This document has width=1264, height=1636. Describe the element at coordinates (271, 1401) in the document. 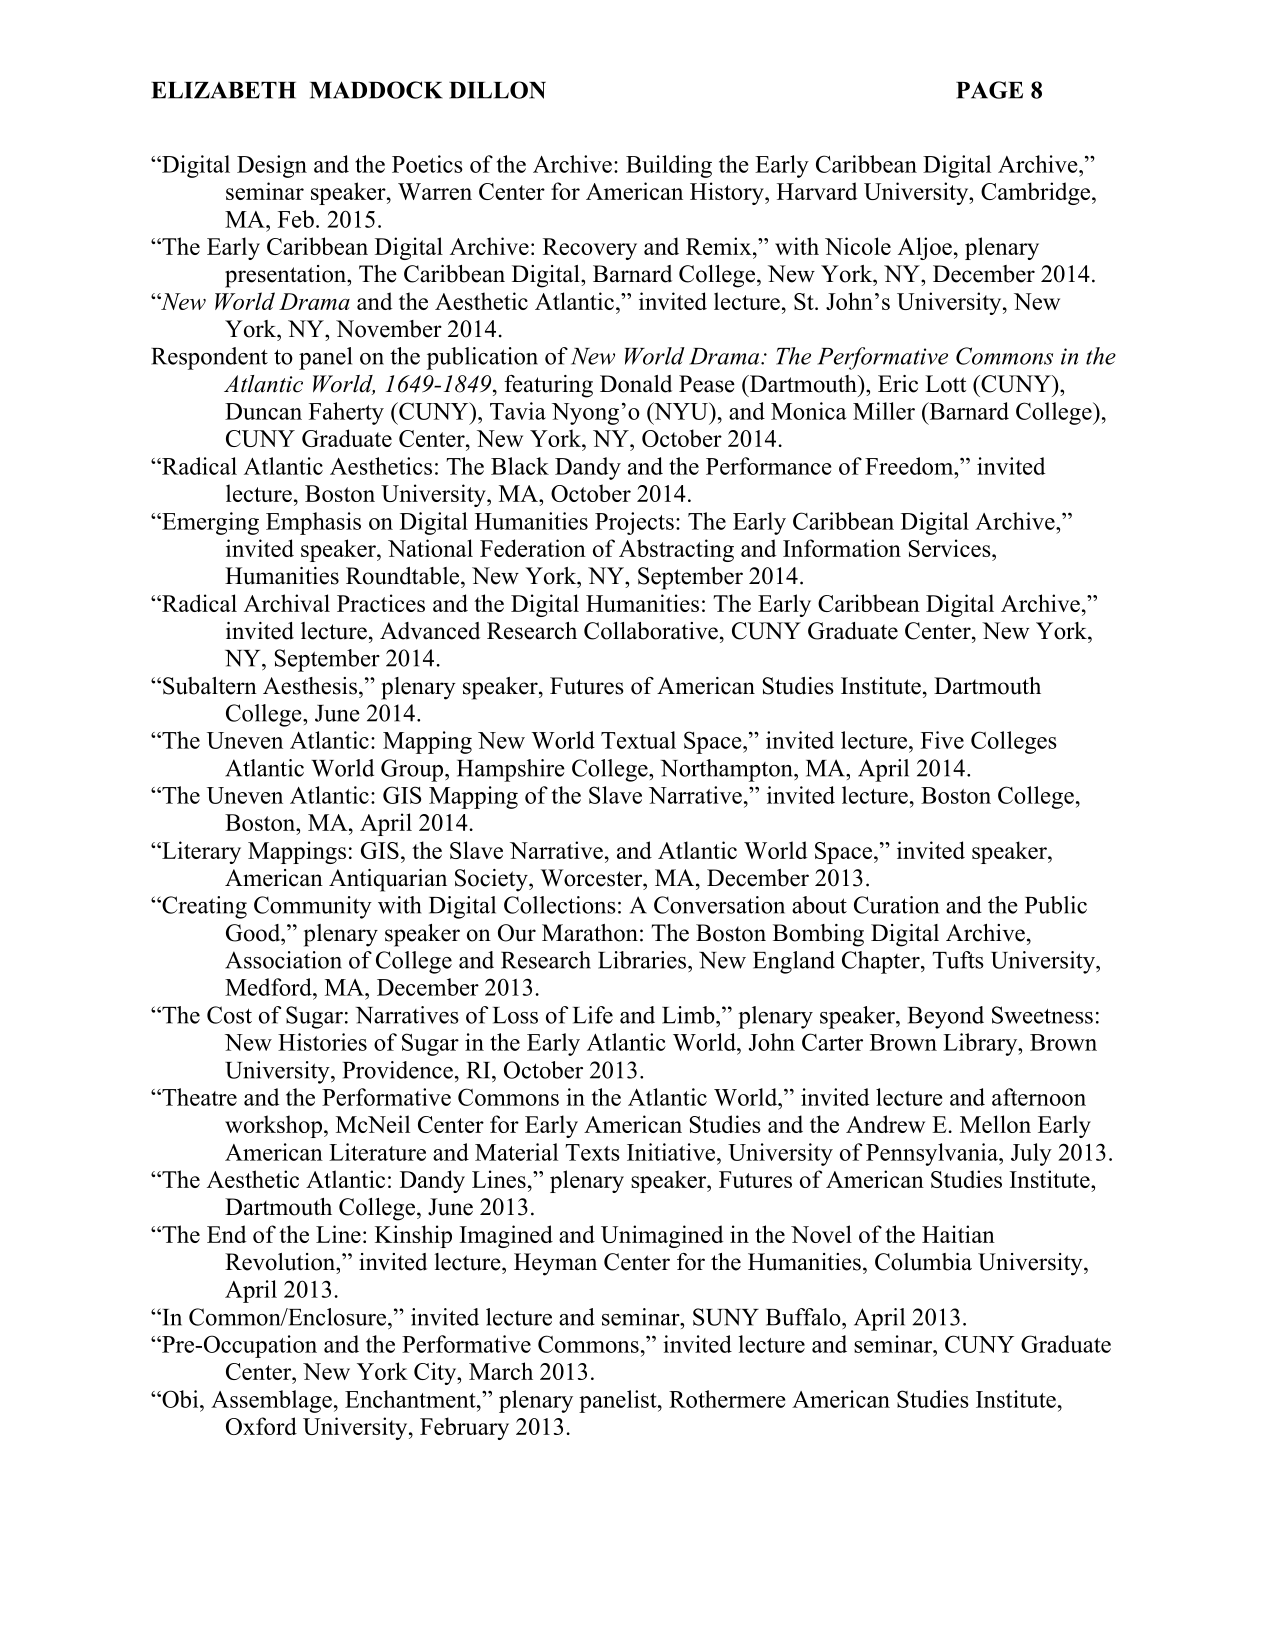

I see `Assemblage` at that location.
